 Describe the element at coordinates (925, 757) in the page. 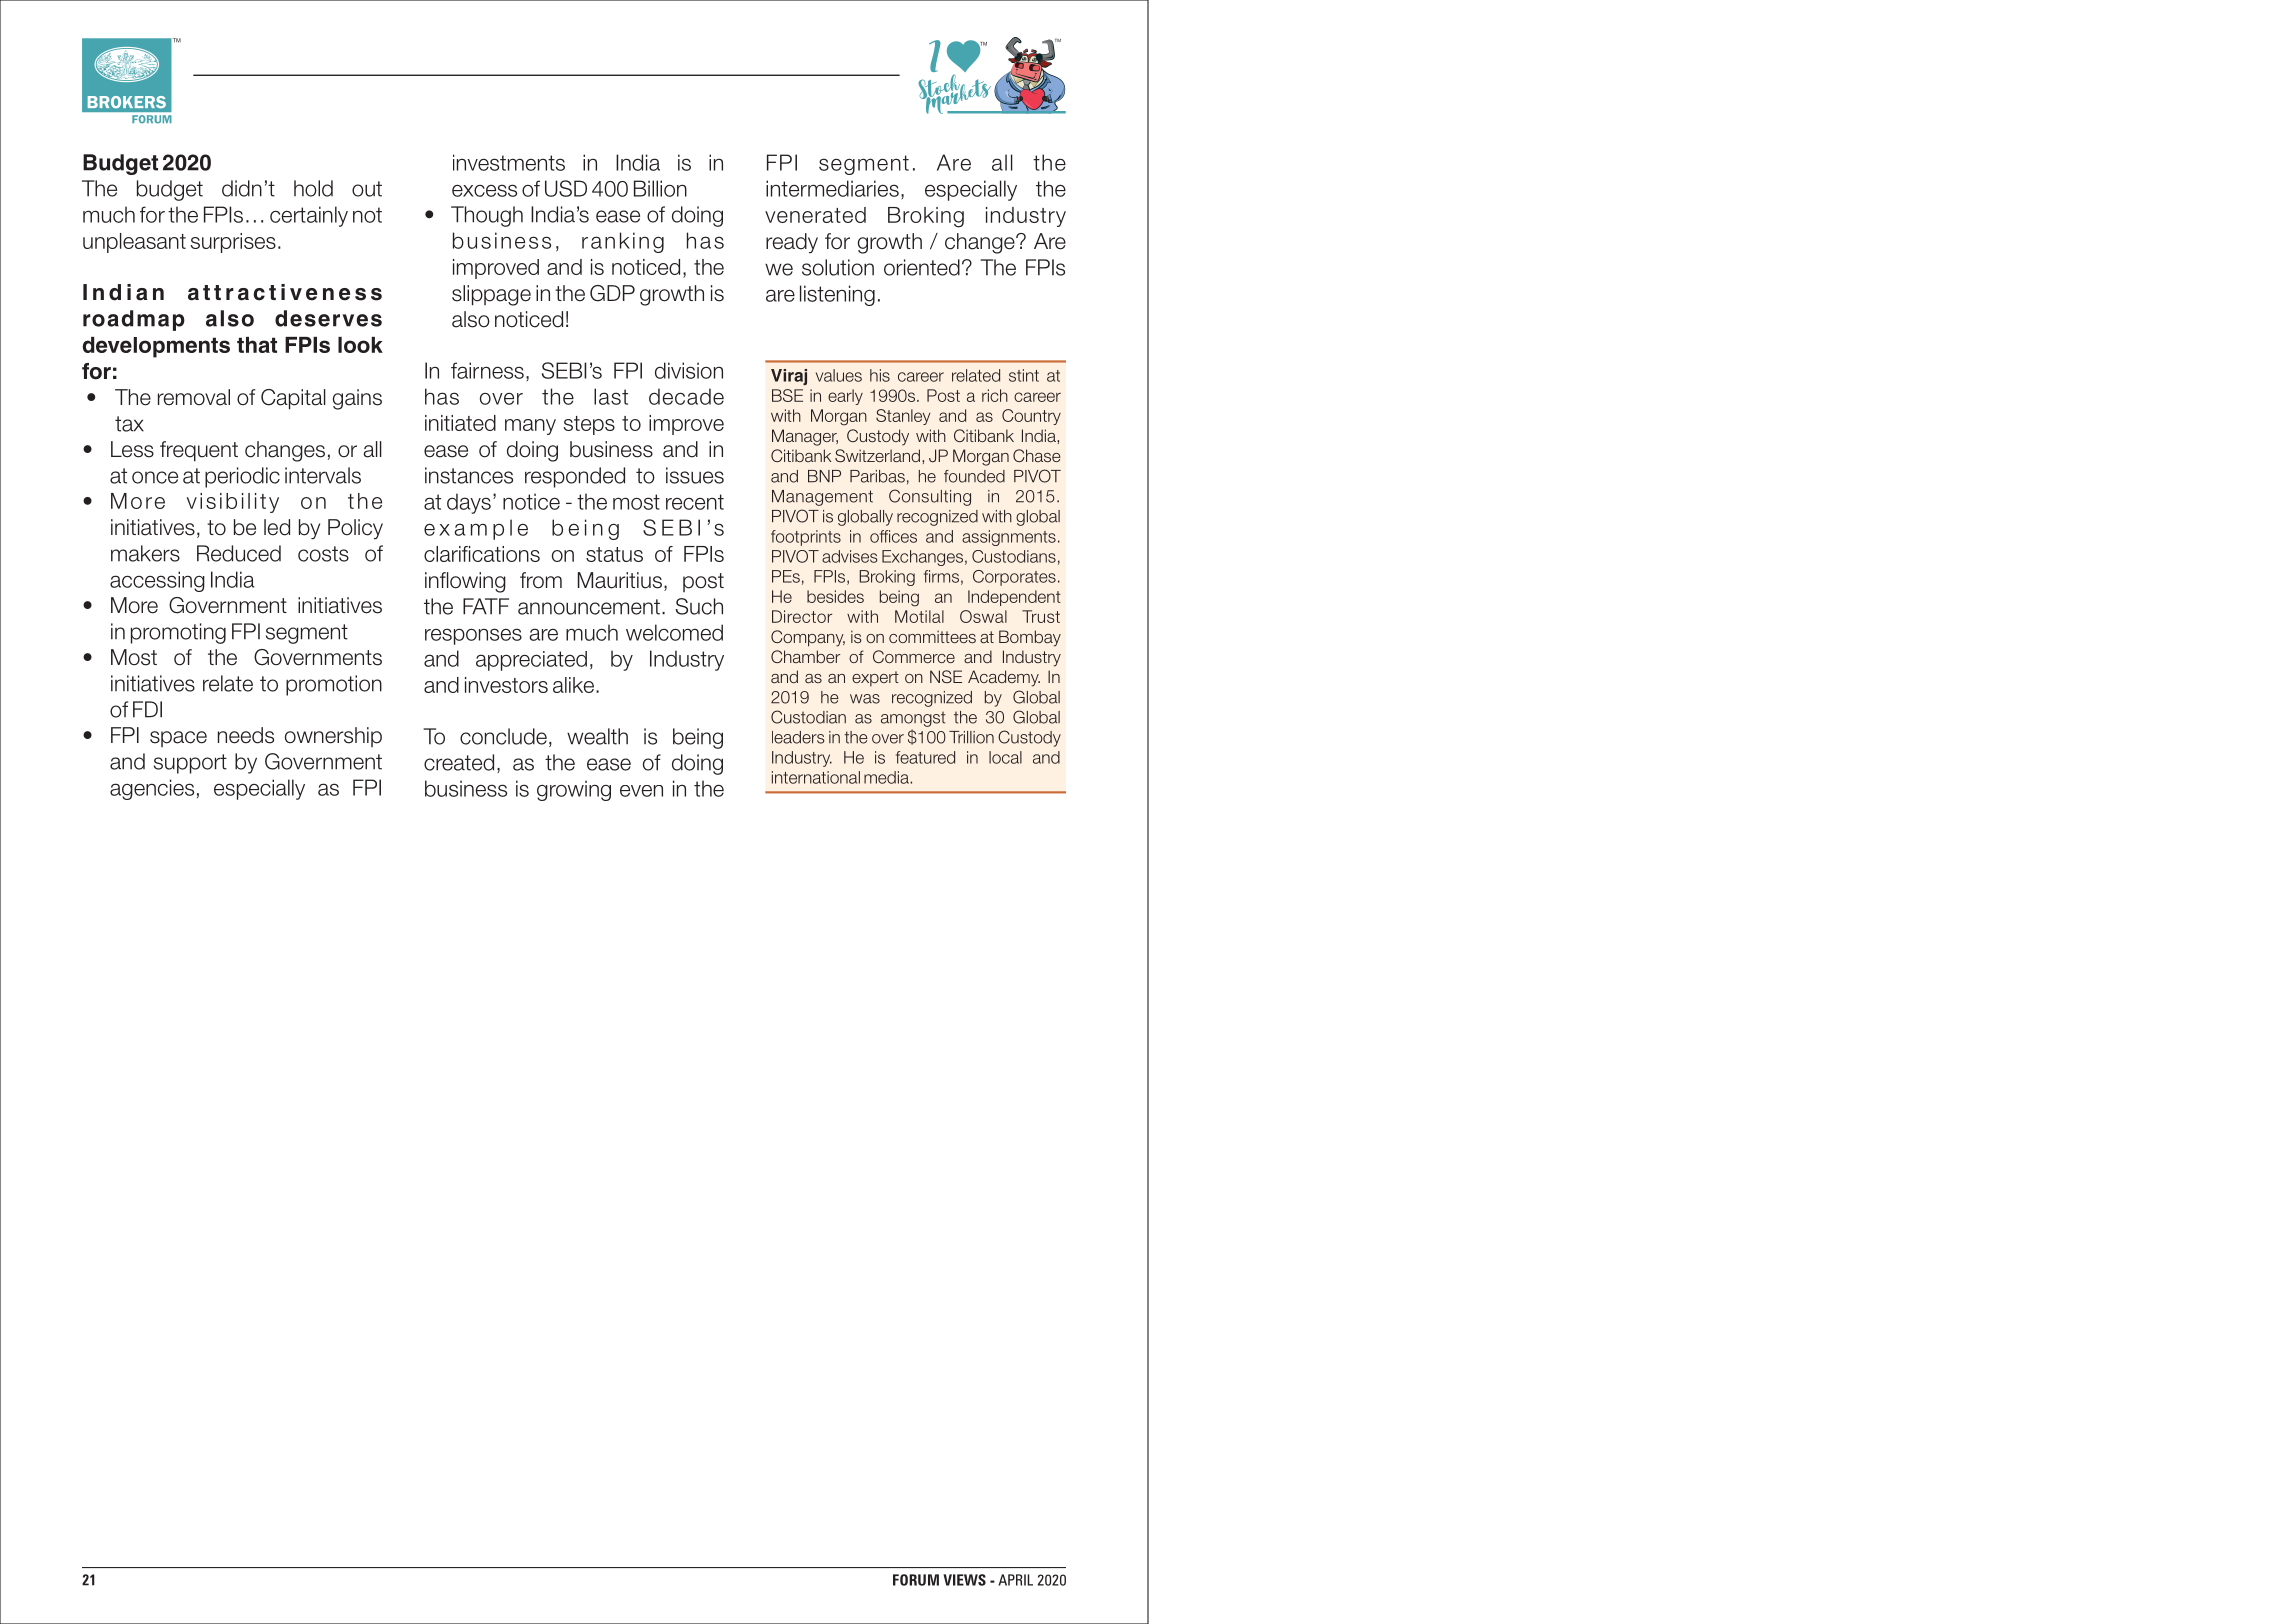

I see `featured` at that location.
